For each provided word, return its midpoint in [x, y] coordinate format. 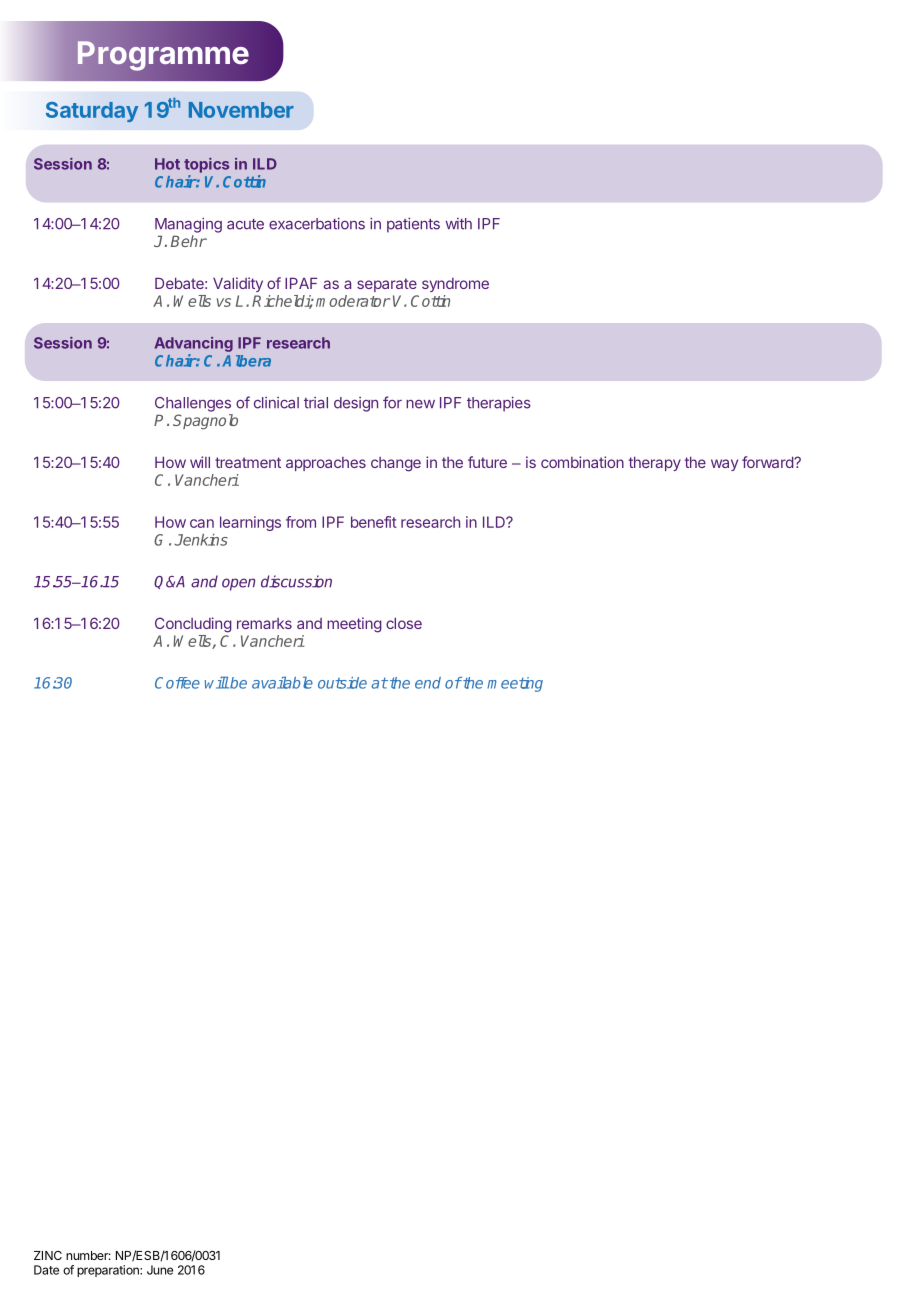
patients [413, 225]
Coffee [177, 683]
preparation [109, 1271]
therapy [655, 464]
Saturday [92, 112]
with [459, 224]
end [428, 683]
